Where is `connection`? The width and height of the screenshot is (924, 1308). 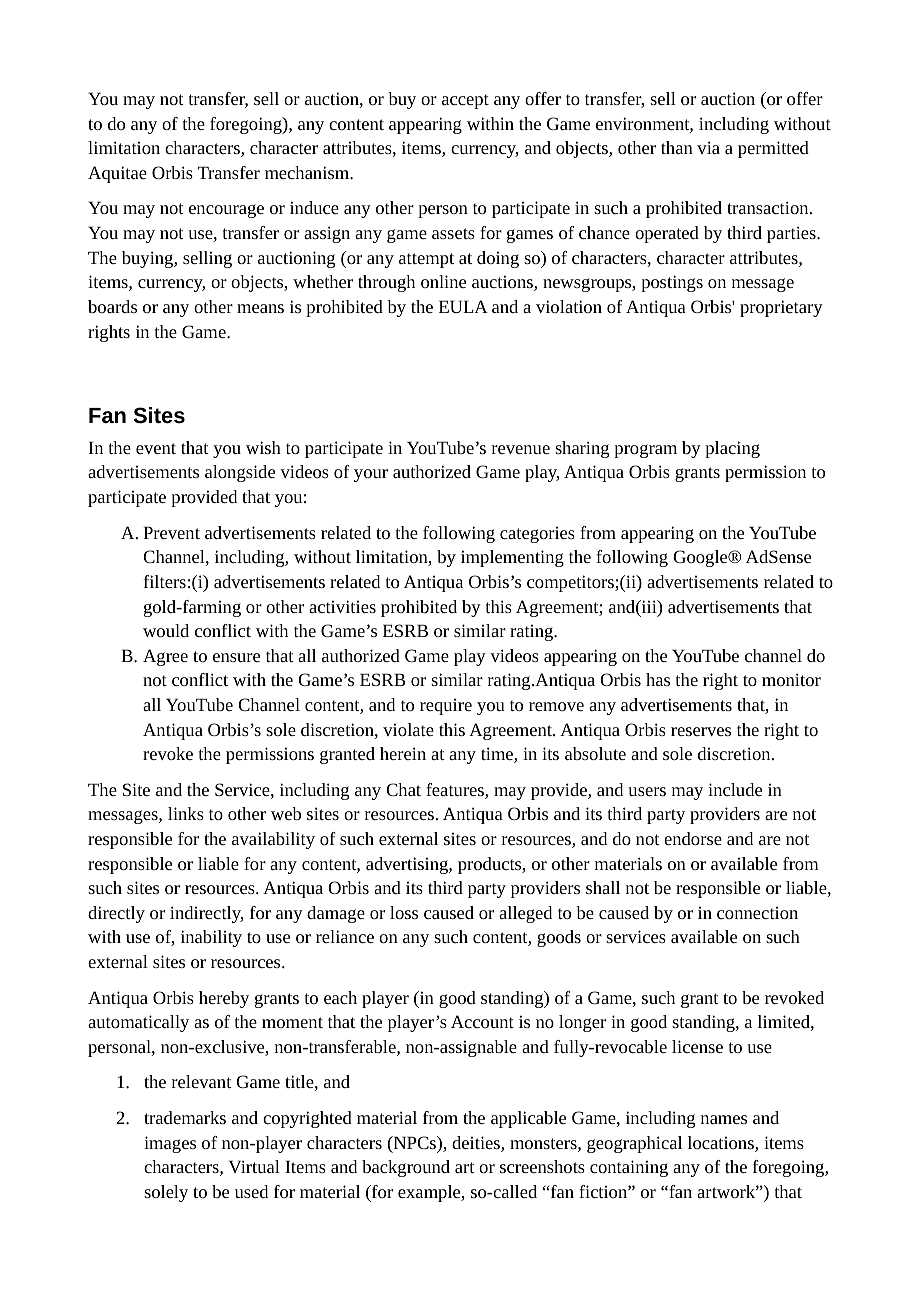
connection is located at coordinates (757, 913).
